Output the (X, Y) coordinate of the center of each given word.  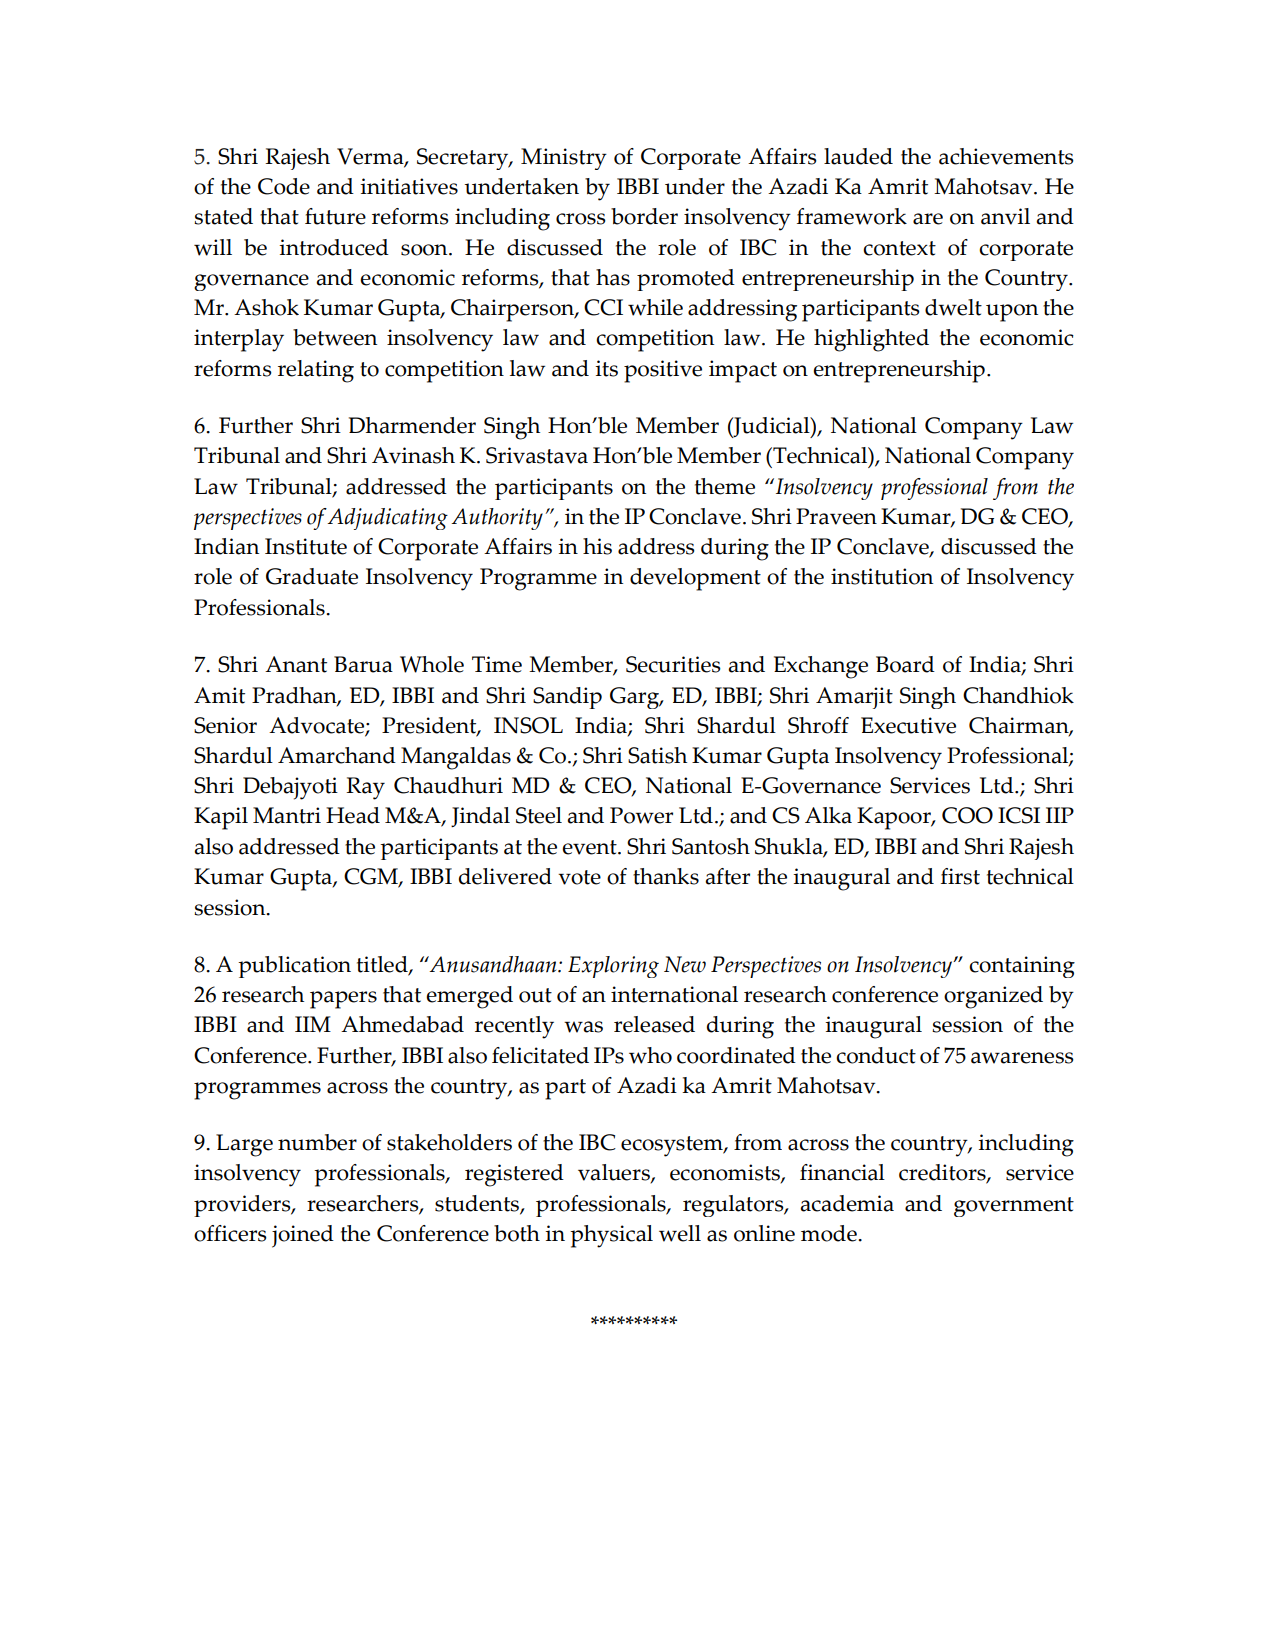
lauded (858, 156)
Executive (908, 725)
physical (611, 1236)
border (644, 216)
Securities (673, 664)
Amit (219, 695)
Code (284, 186)
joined (303, 1236)
